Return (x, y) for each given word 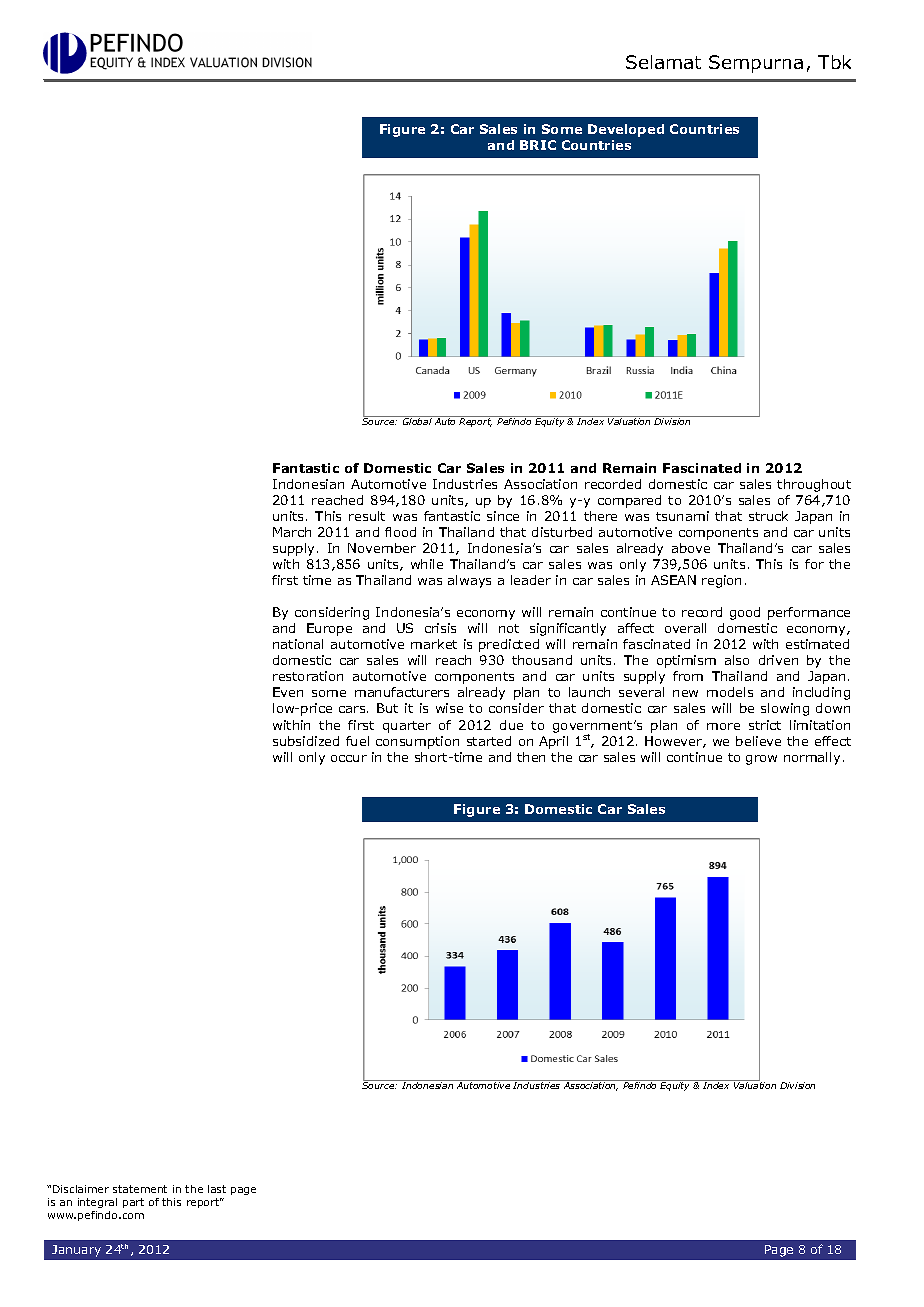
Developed (626, 130)
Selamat (663, 62)
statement (140, 1189)
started (489, 741)
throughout (814, 485)
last (217, 1189)
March (292, 532)
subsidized (306, 741)
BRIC (538, 145)
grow (761, 760)
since (503, 516)
